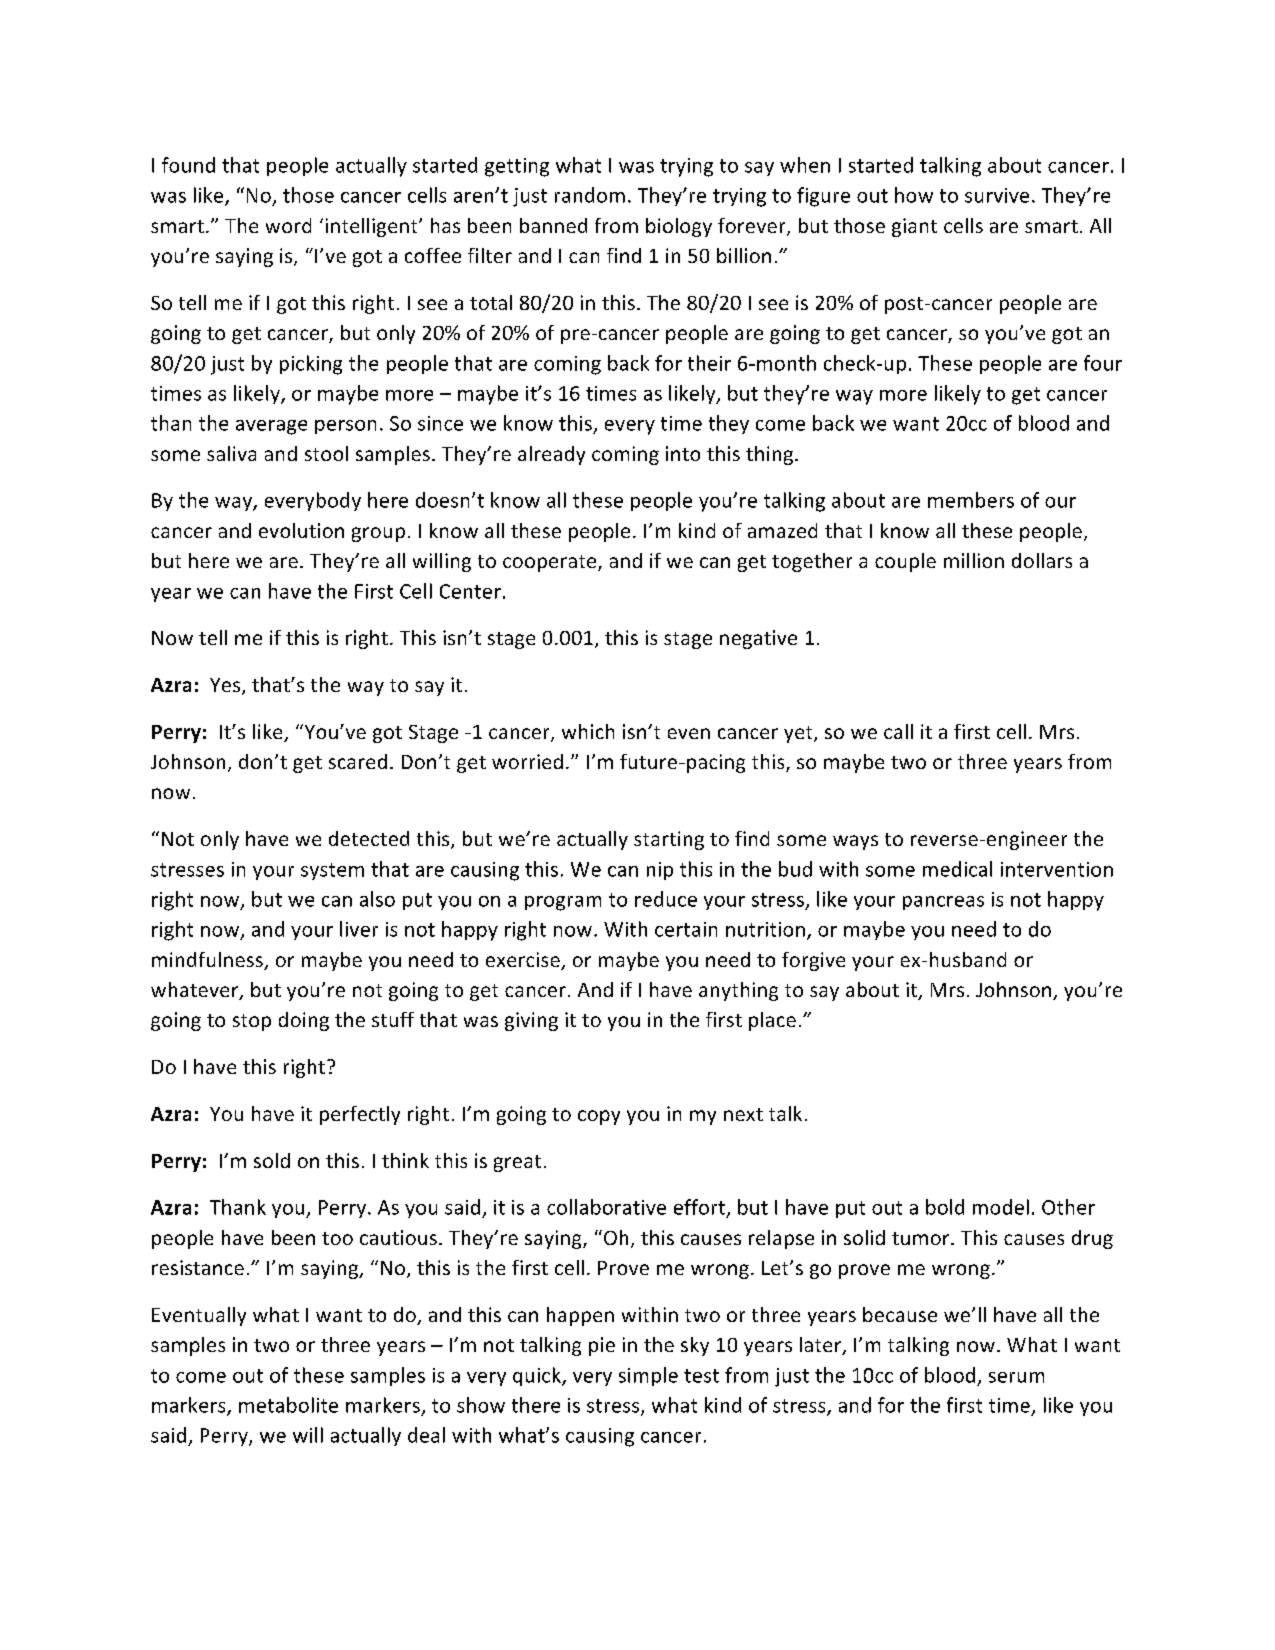 The height and width of the screenshot is (1650, 1275). Describe the element at coordinates (288, 225) in the screenshot. I see `word` at that location.
